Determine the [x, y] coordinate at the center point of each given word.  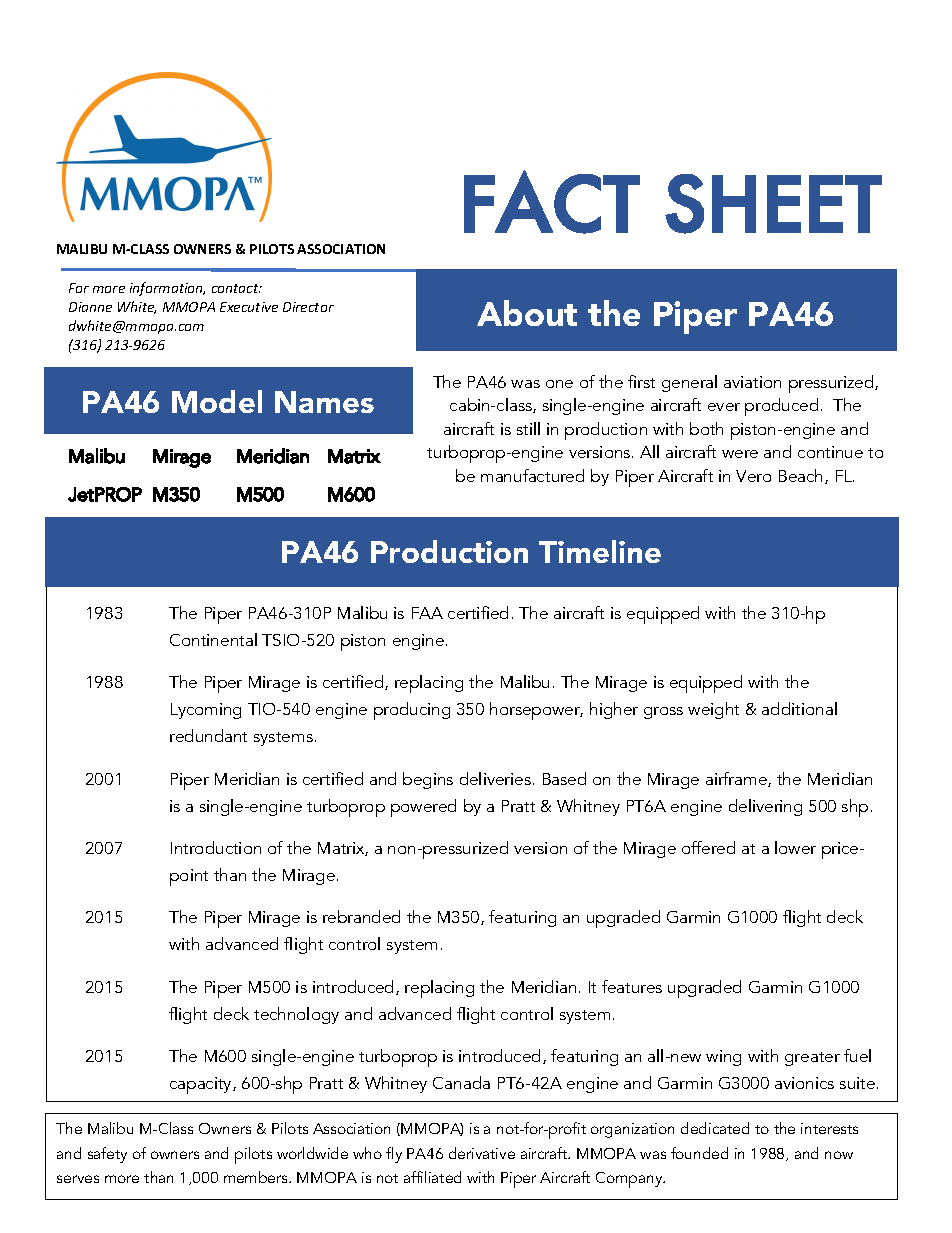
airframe [737, 779]
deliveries [495, 778]
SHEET [773, 204]
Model [217, 401]
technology [296, 1015]
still [528, 428]
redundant [208, 735]
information [167, 289]
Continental [213, 639]
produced [781, 407]
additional [799, 708]
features [632, 986]
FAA [427, 613]
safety [107, 1155]
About [527, 313]
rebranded [361, 916]
